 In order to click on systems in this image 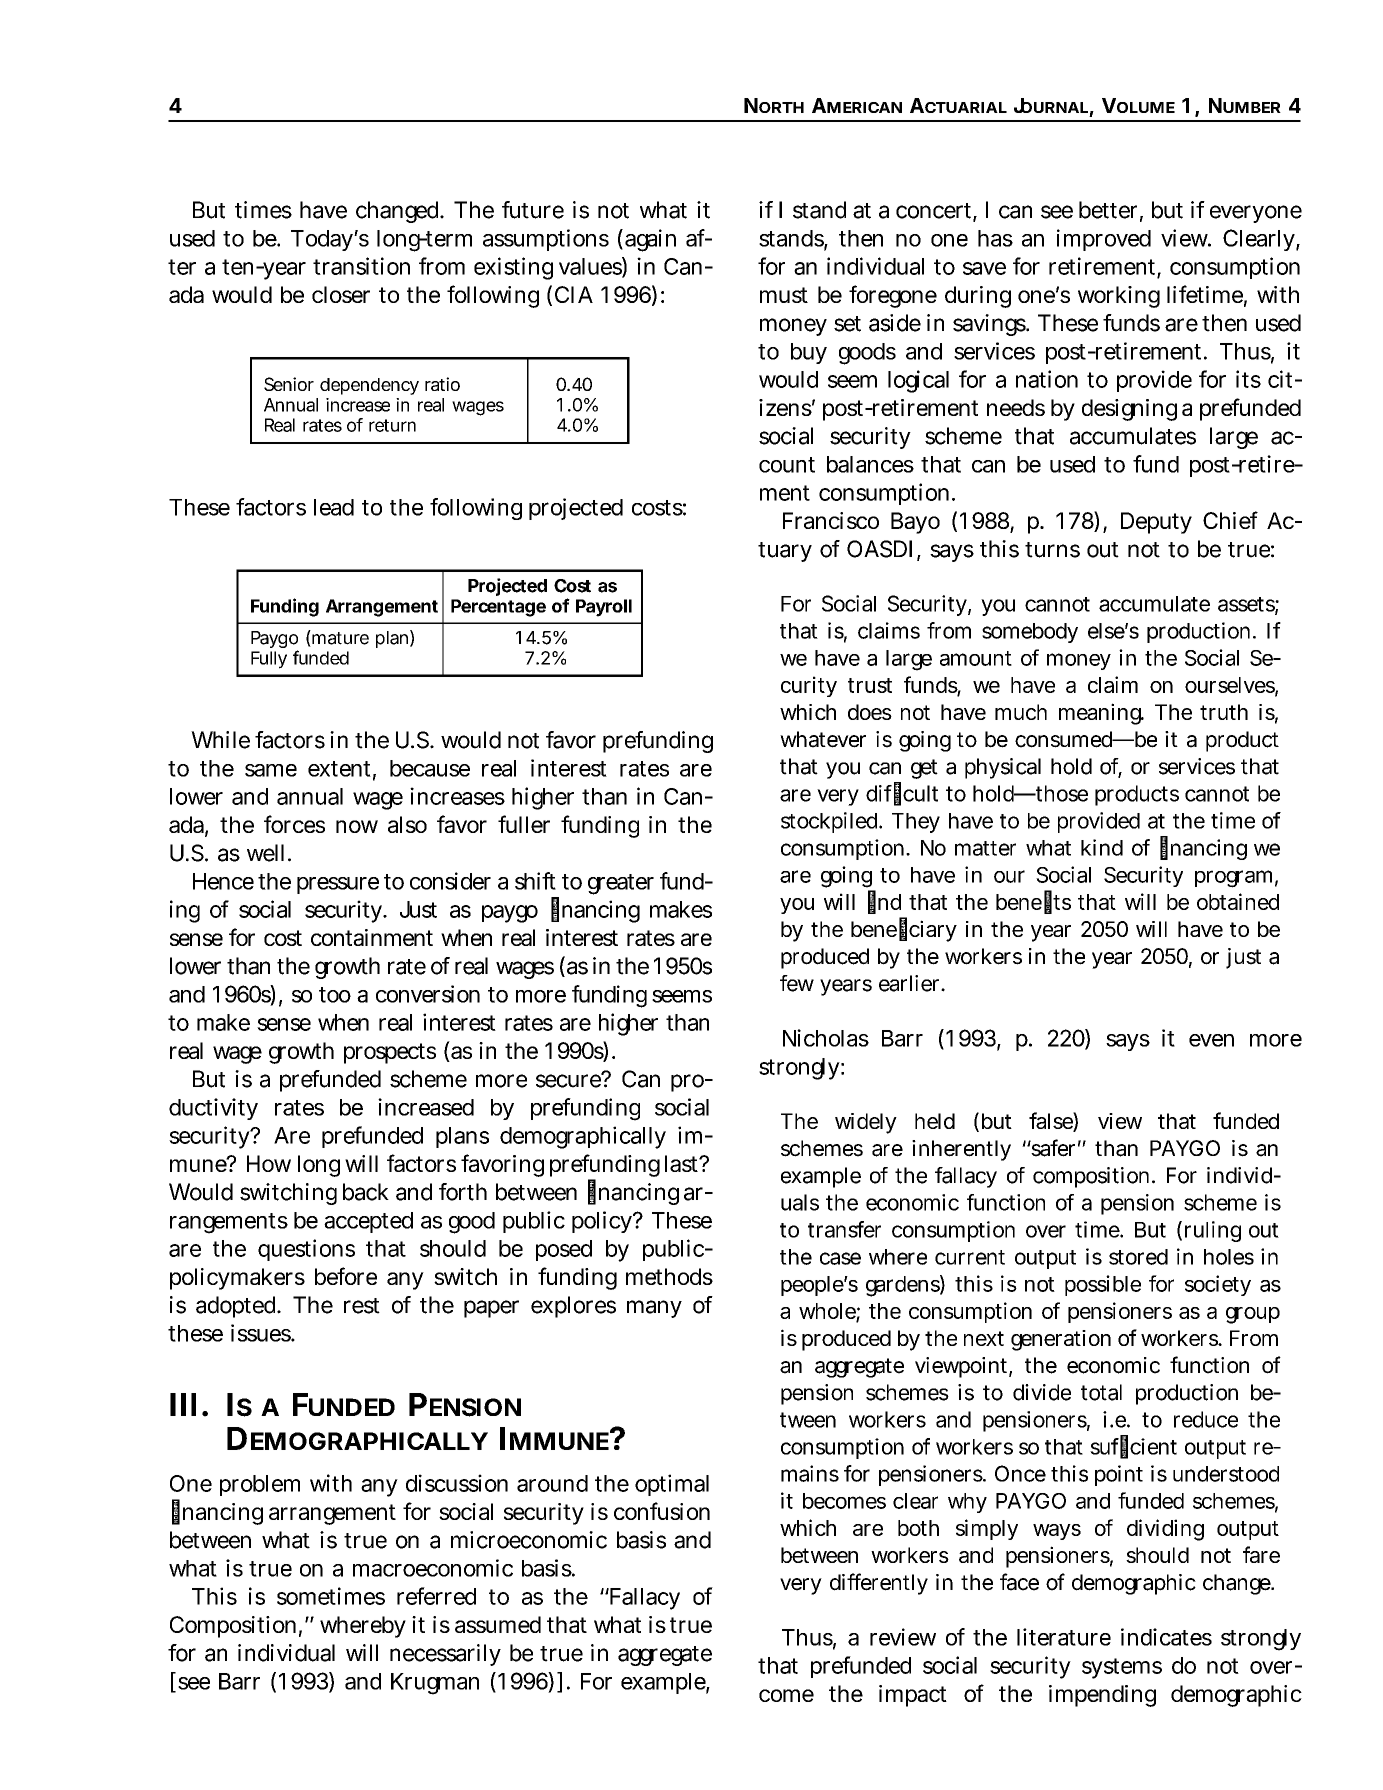, I will do `click(1122, 1668)`.
